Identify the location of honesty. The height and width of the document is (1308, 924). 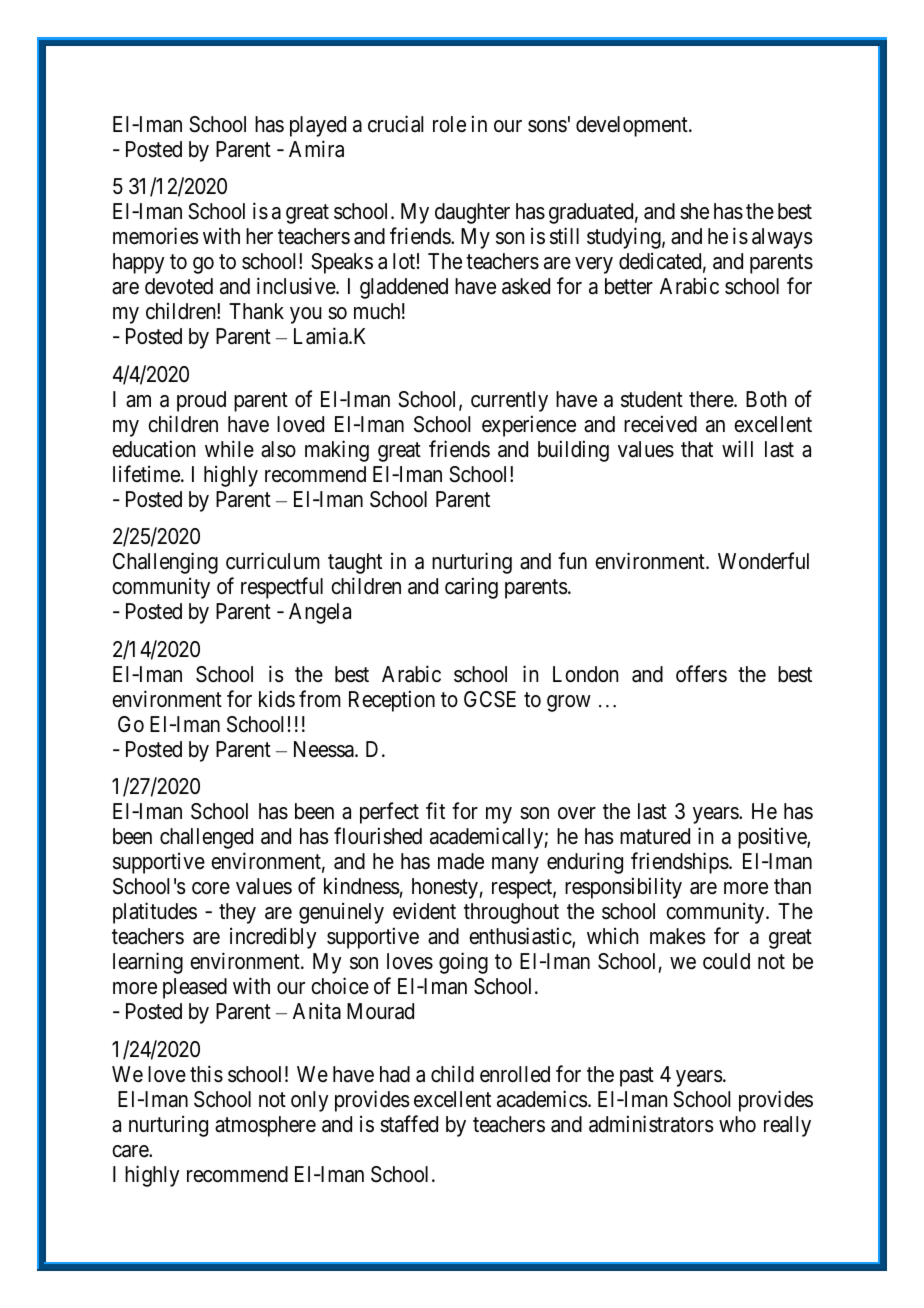
(446, 888).
